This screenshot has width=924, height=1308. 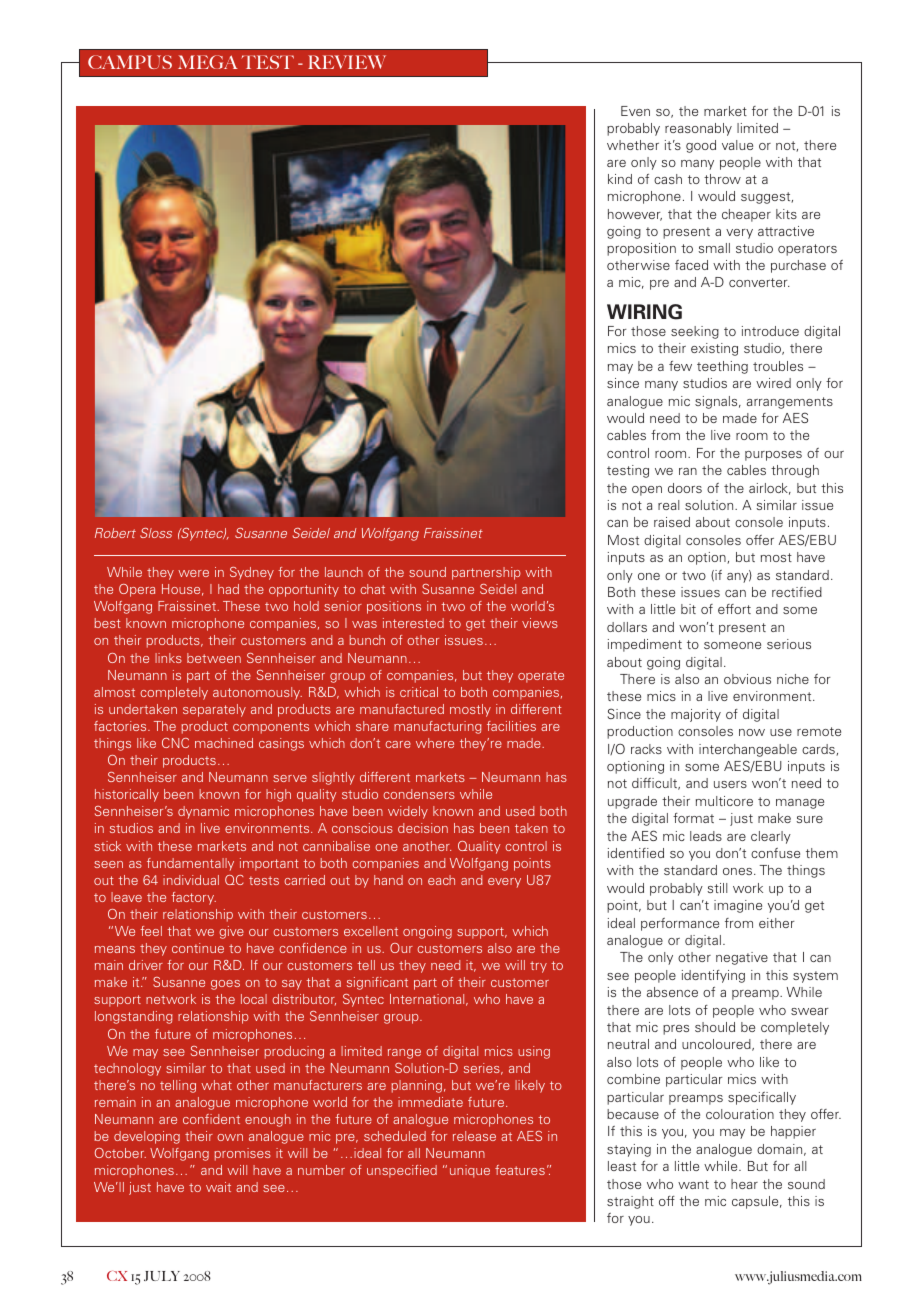 I want to click on were, so click(x=193, y=573).
